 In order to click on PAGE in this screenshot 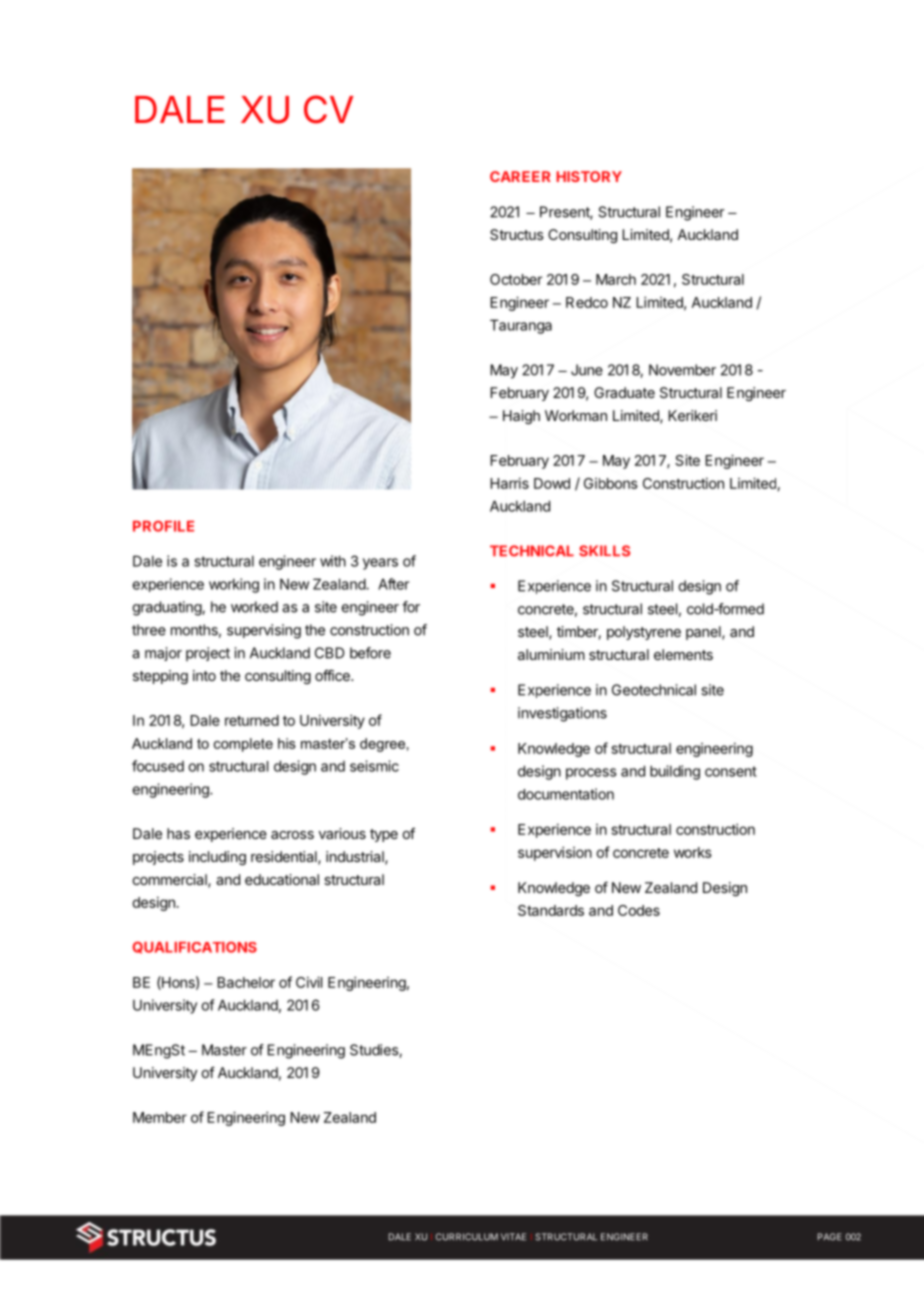, I will do `click(830, 1237)`.
